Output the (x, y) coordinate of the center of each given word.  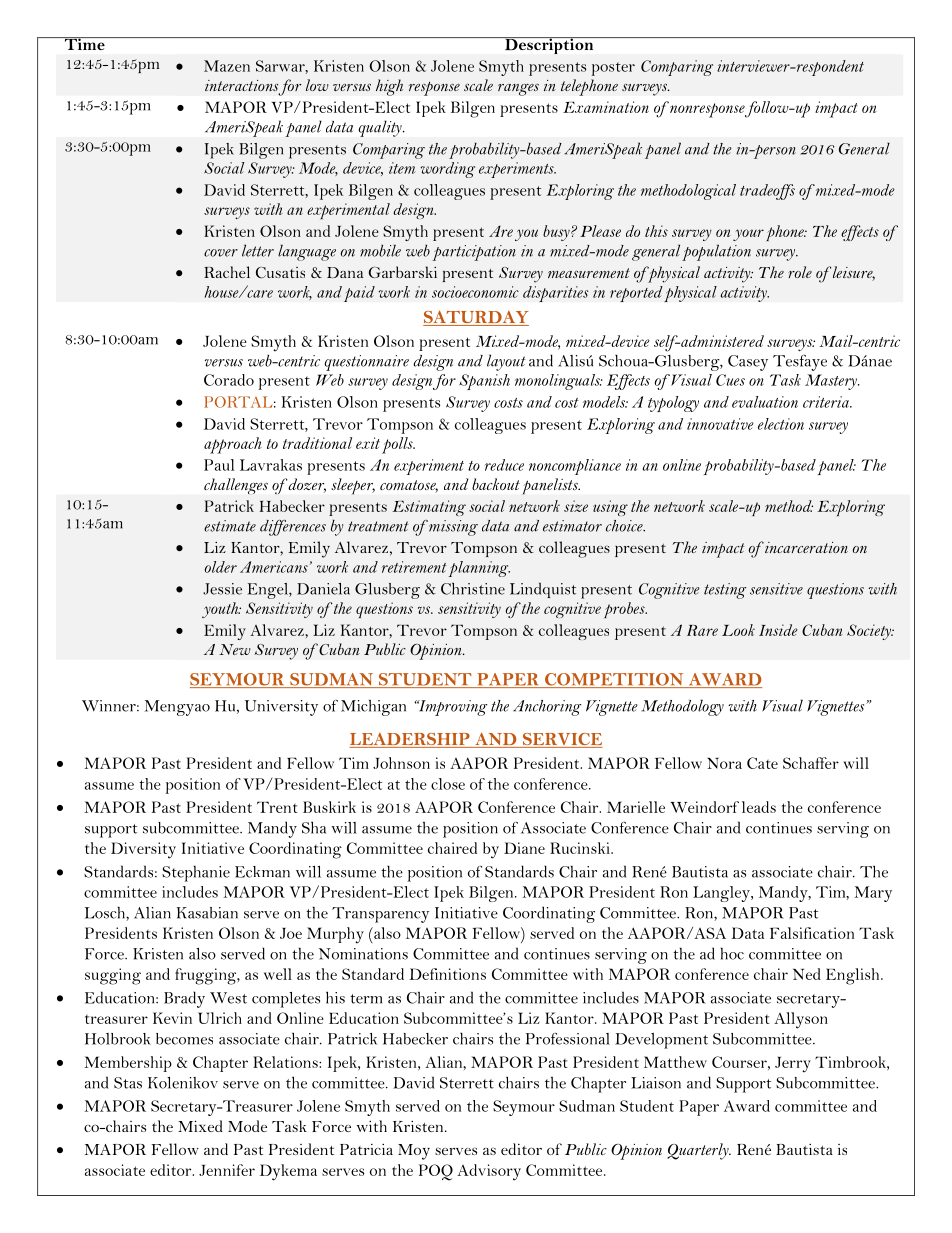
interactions (241, 85)
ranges (518, 89)
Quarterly (699, 1151)
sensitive (776, 589)
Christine (473, 589)
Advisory (489, 1172)
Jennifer (227, 1170)
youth (221, 610)
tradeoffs (767, 192)
